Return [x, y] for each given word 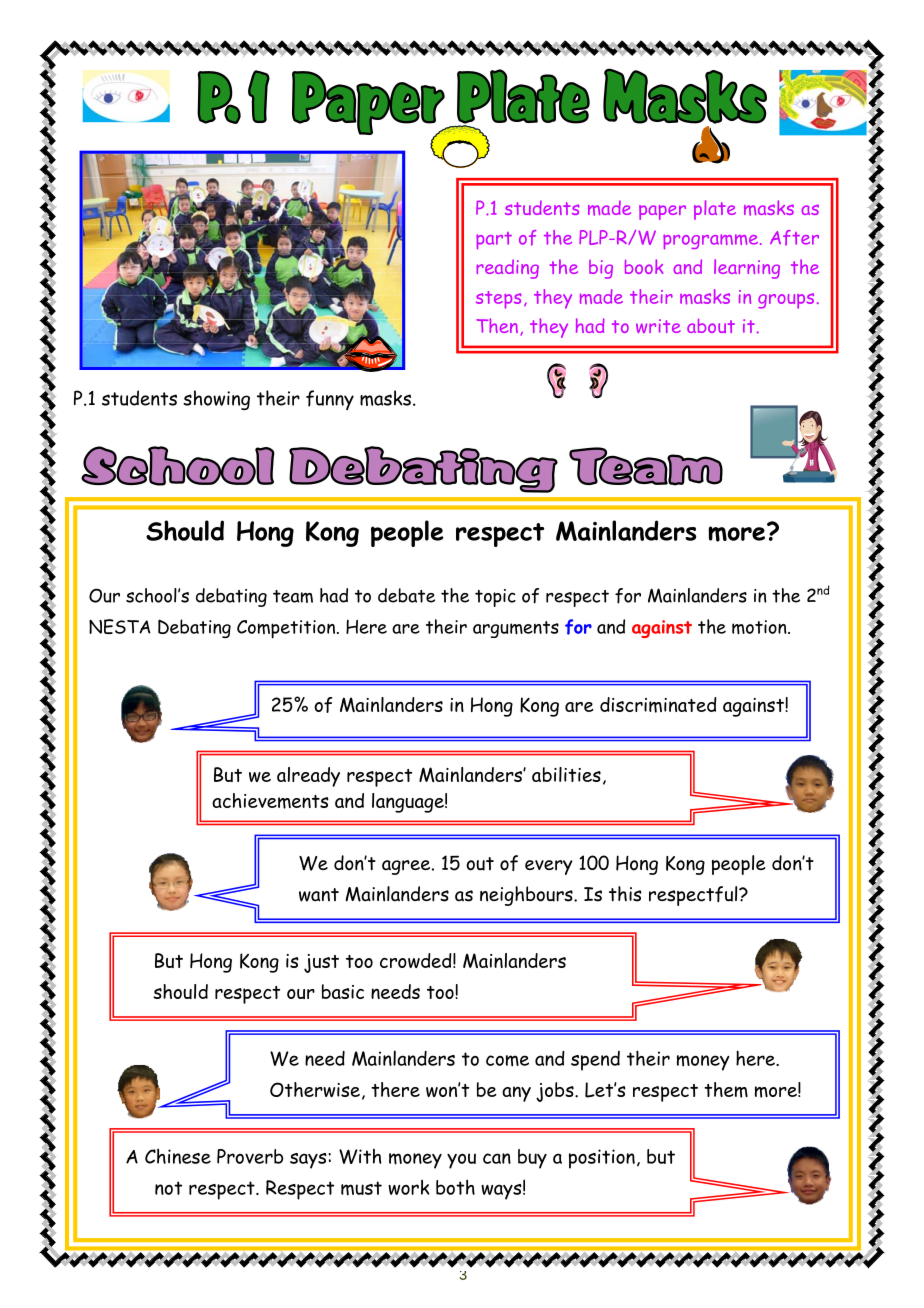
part [494, 240]
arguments [516, 629]
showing [216, 400]
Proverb [250, 1156]
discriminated [658, 705]
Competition [286, 629]
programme [710, 241]
